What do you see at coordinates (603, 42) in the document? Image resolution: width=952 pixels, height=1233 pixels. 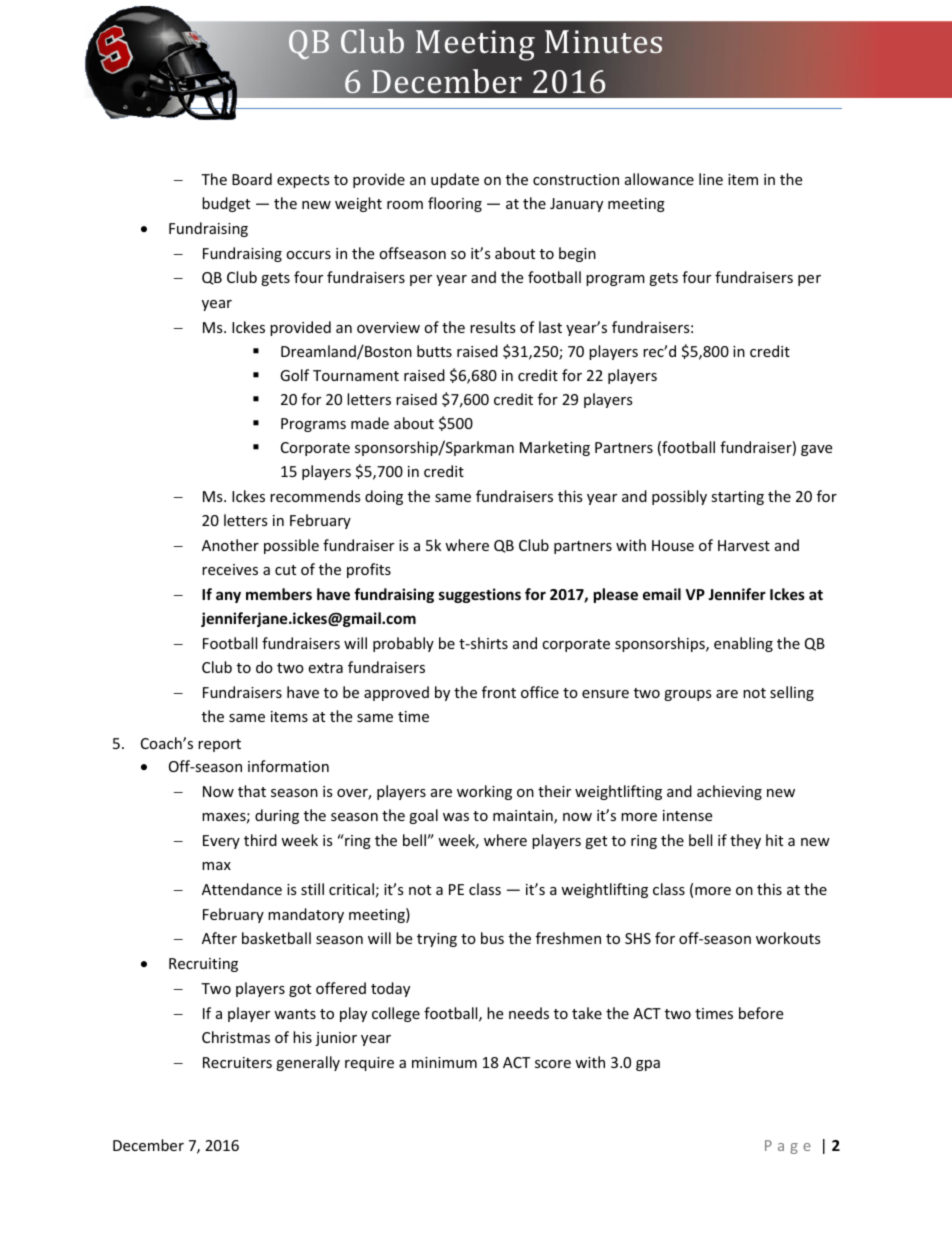 I see `Minutes` at bounding box center [603, 42].
